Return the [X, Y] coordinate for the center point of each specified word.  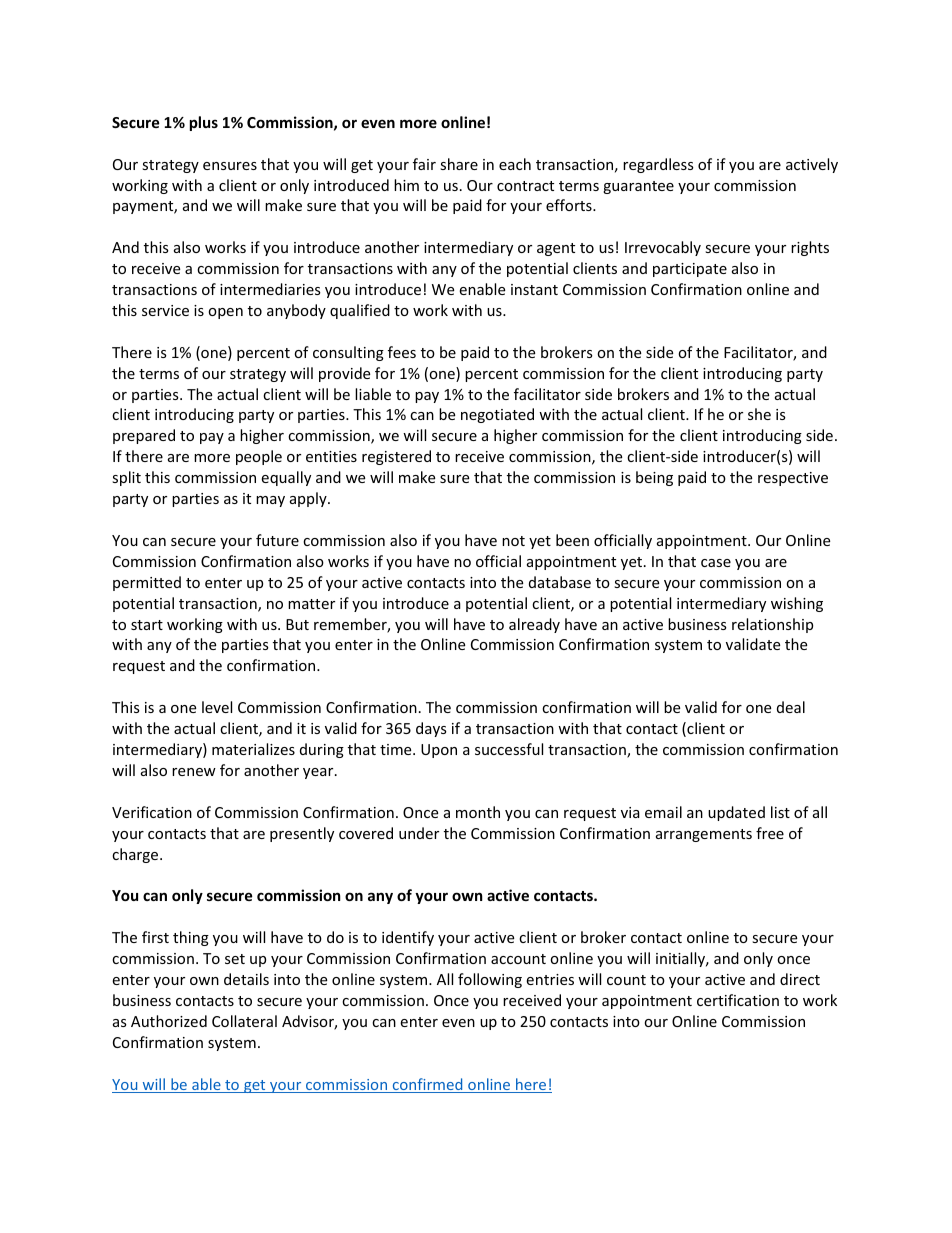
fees [402, 352]
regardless [658, 165]
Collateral [244, 1021]
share [459, 164]
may [270, 501]
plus [204, 123]
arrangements [704, 835]
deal [791, 707]
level [217, 707]
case [716, 563]
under [419, 833]
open [225, 313]
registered [396, 457]
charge [136, 855]
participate [690, 270]
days [431, 729]
